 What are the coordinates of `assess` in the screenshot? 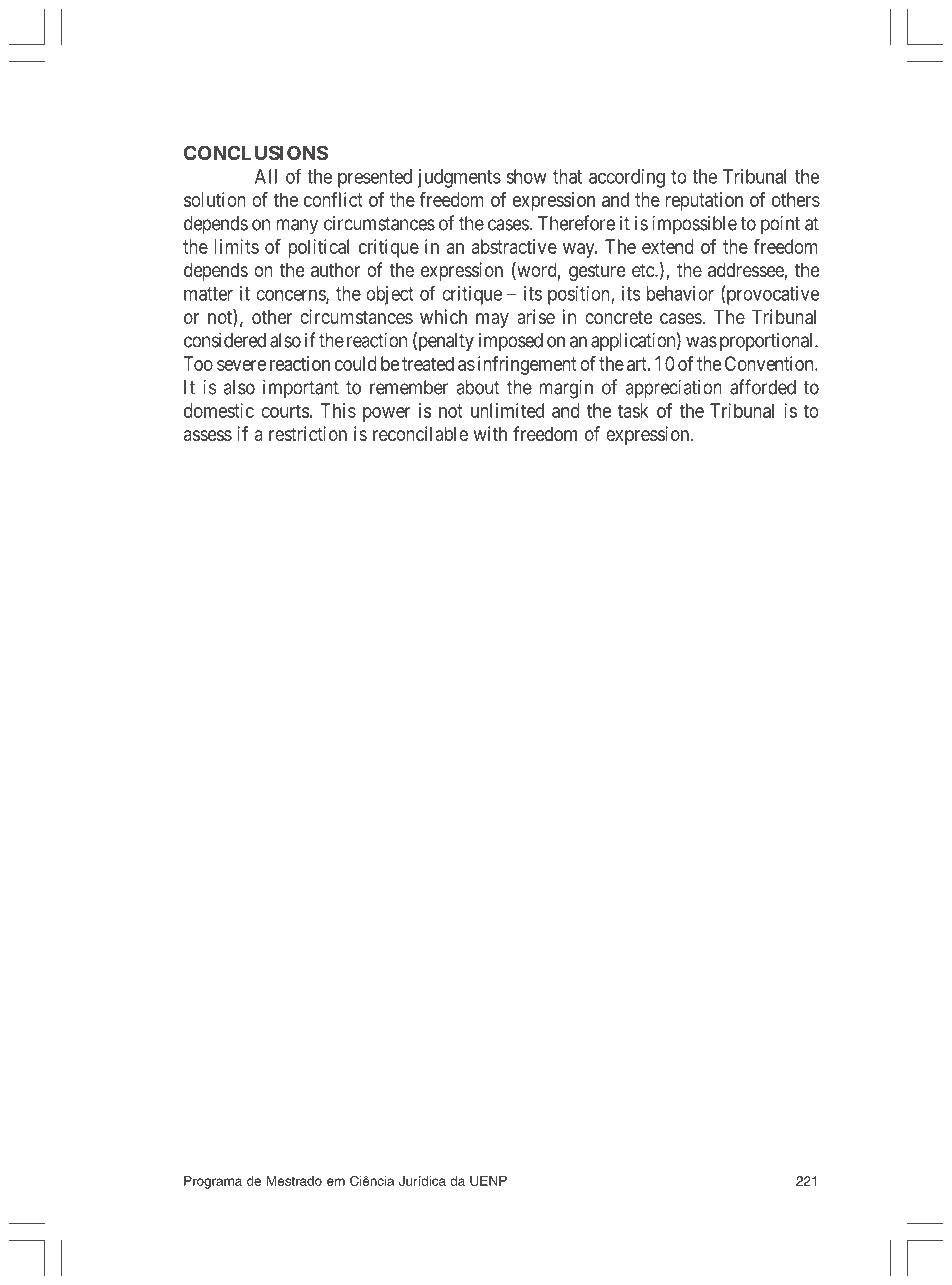 It's located at (208, 435).
